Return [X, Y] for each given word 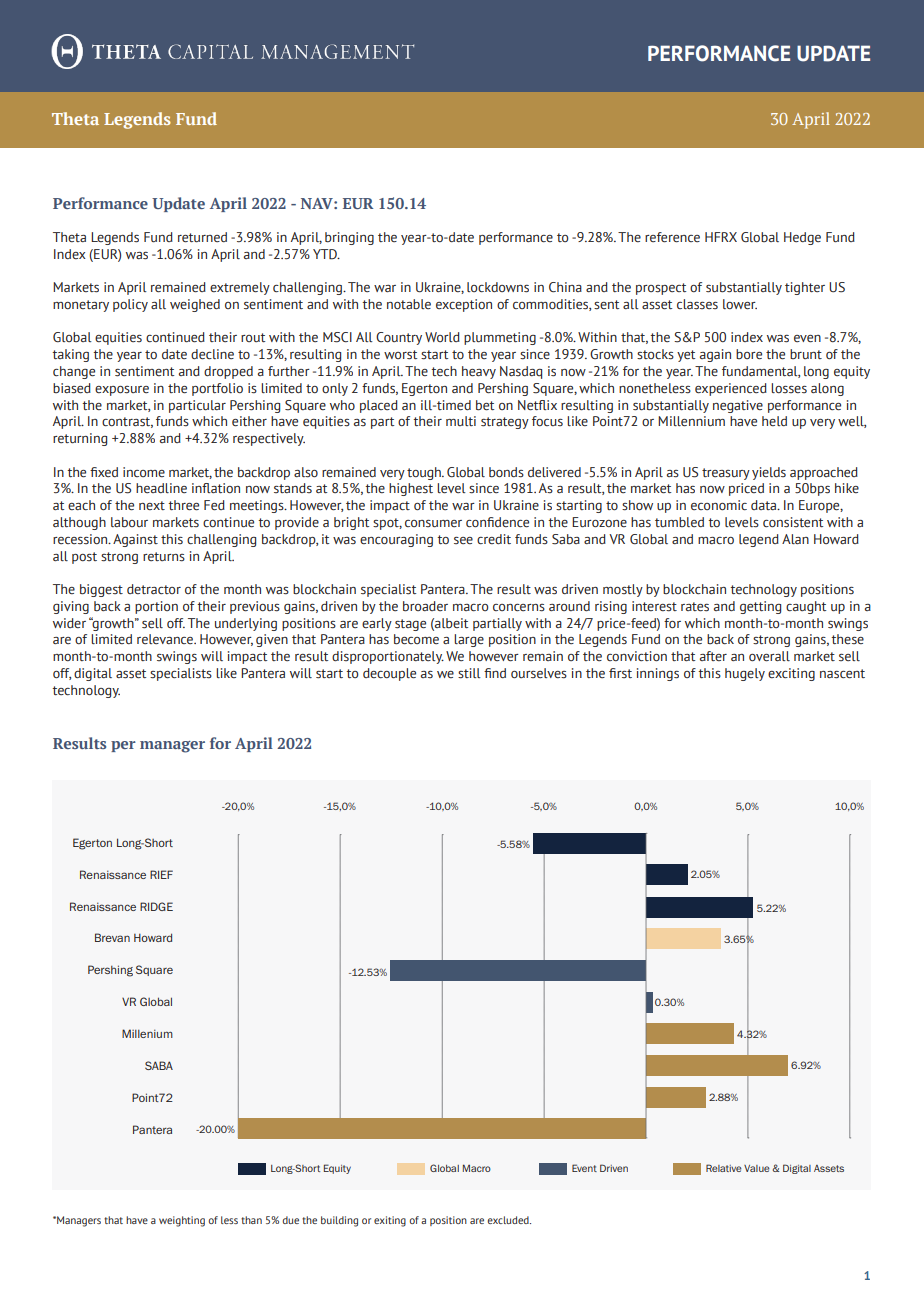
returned [202, 237]
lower [740, 304]
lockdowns [498, 287]
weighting [182, 1221]
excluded [509, 1220]
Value [757, 1168]
